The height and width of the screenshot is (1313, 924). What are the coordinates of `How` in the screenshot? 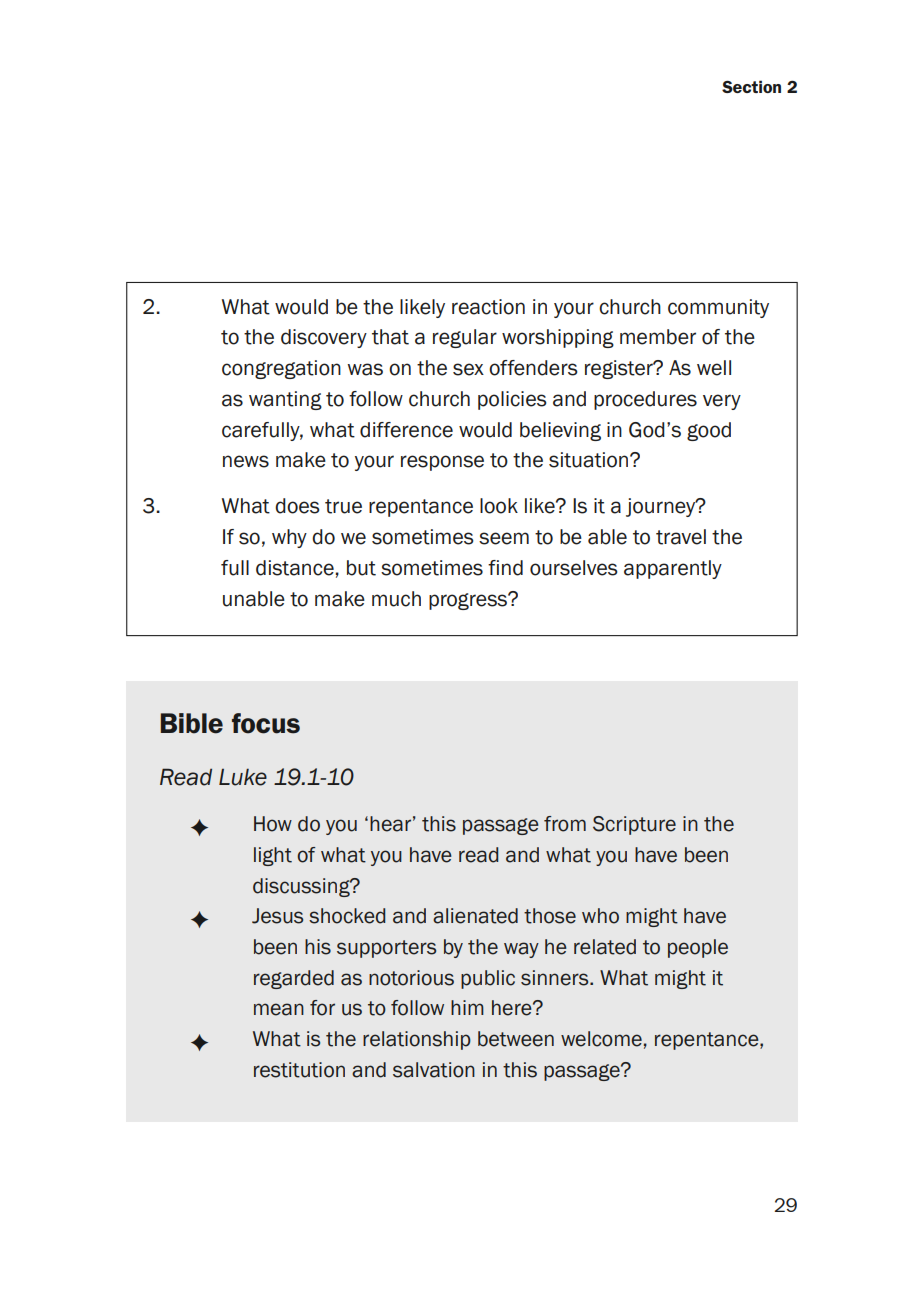 It's located at (273, 824).
